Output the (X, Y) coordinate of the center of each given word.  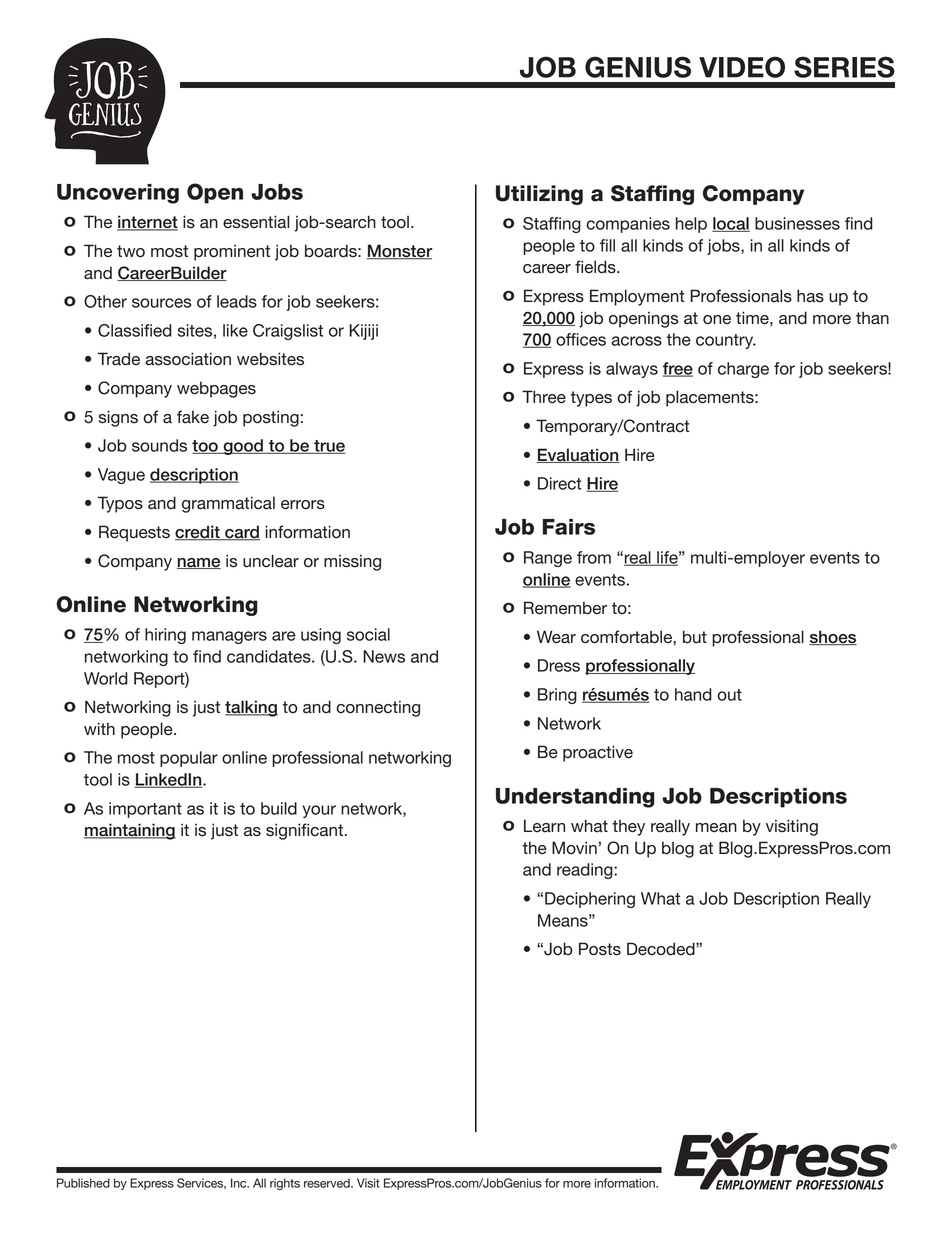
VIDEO (742, 67)
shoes (833, 637)
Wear (556, 637)
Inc (240, 1183)
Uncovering (118, 194)
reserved (328, 1183)
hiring (165, 636)
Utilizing (539, 195)
